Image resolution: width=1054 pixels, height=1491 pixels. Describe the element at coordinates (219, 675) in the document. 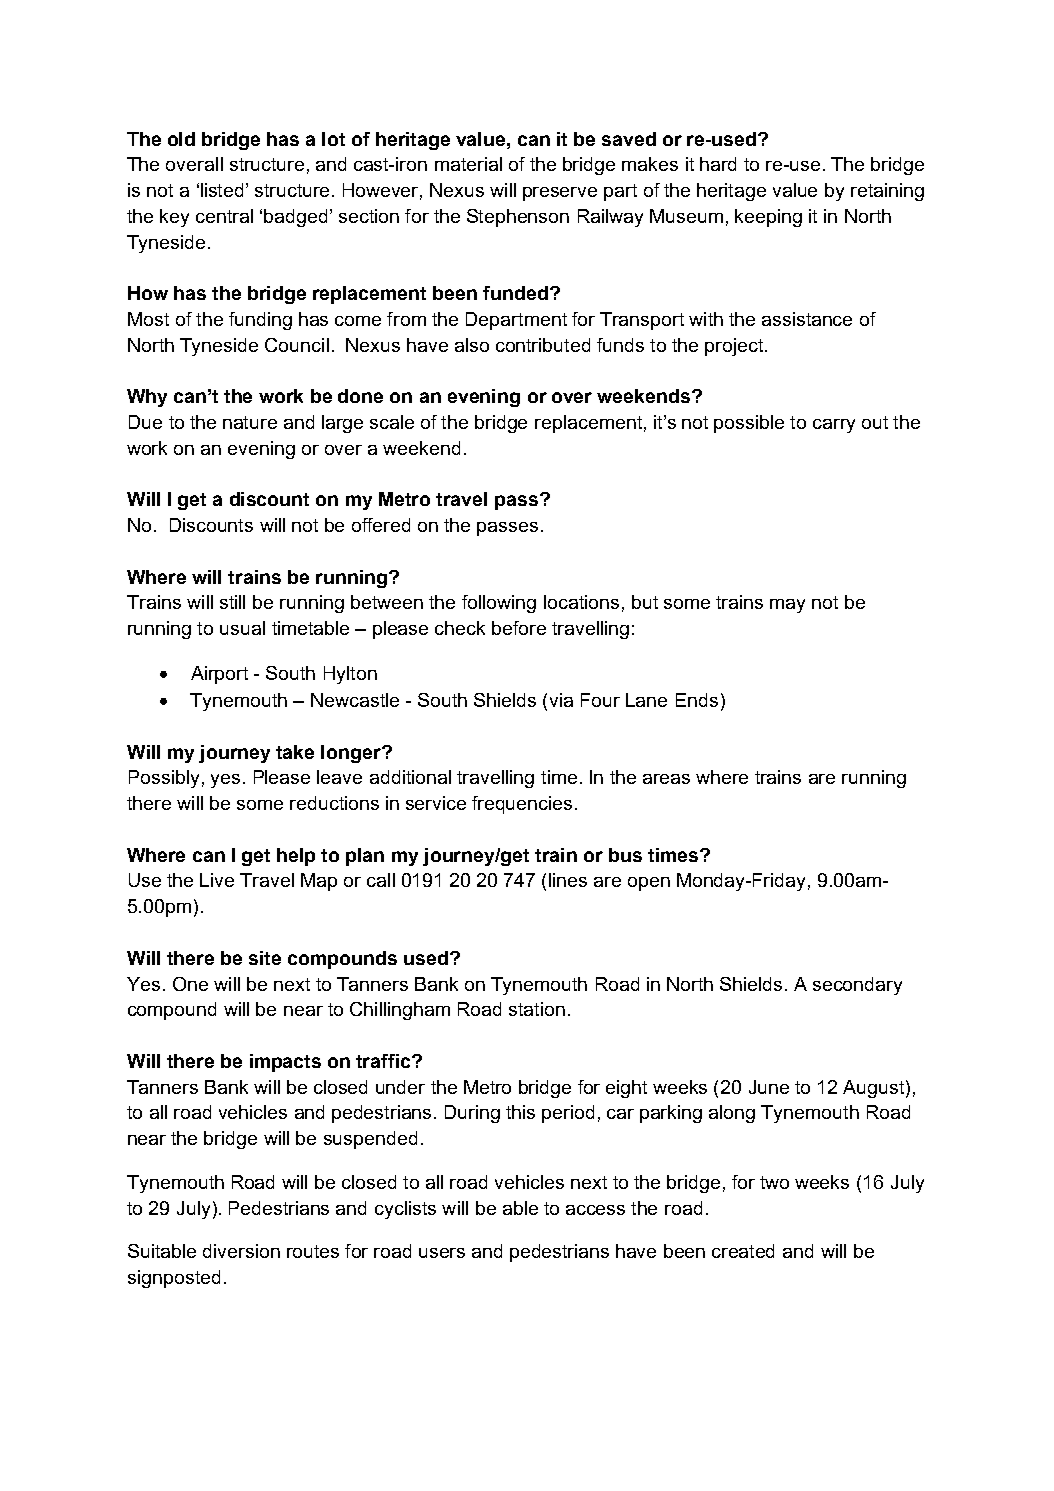

I see `Airport` at that location.
